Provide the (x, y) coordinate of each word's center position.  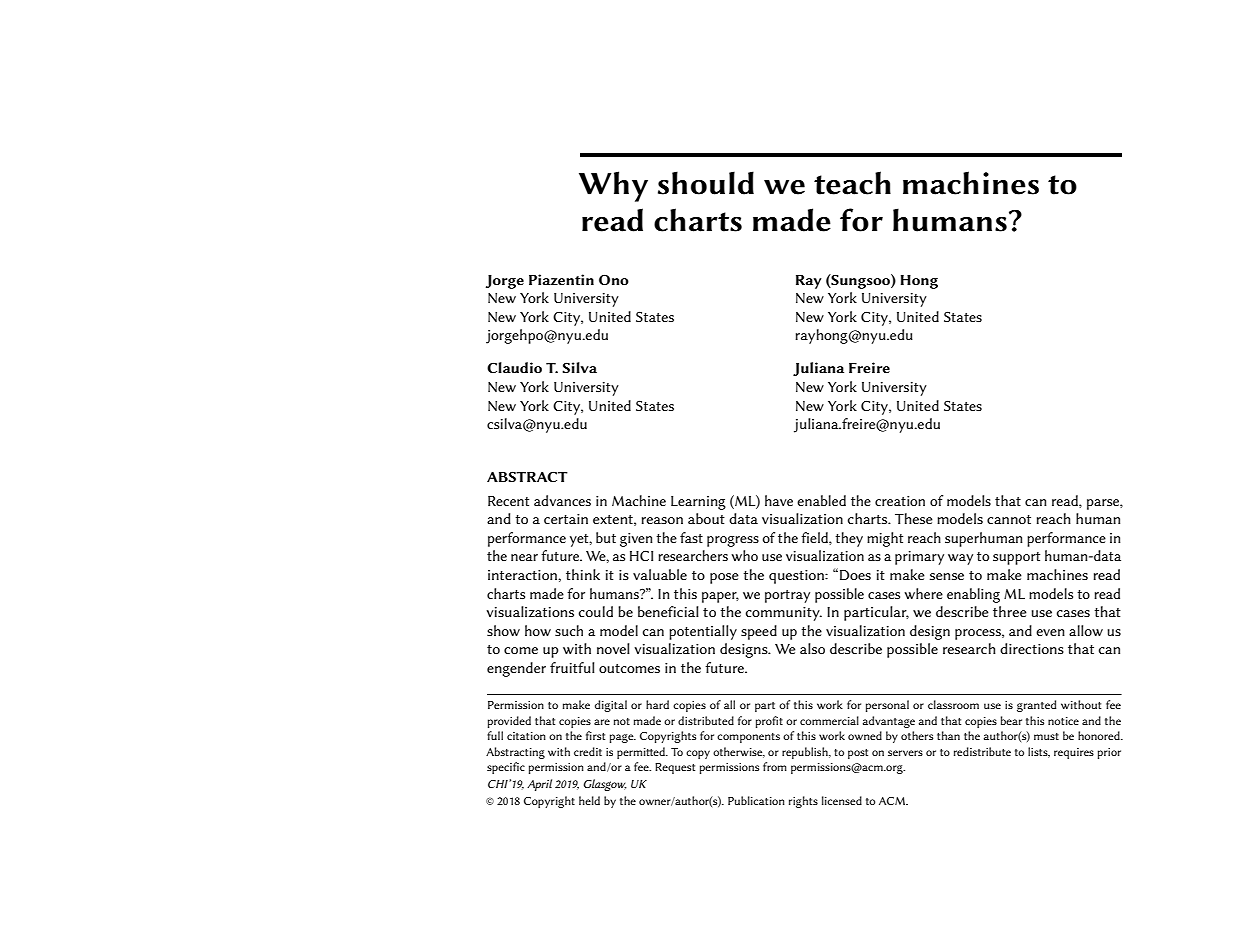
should (706, 183)
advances (562, 500)
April (539, 785)
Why (613, 186)
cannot (1009, 519)
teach (852, 183)
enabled (821, 500)
